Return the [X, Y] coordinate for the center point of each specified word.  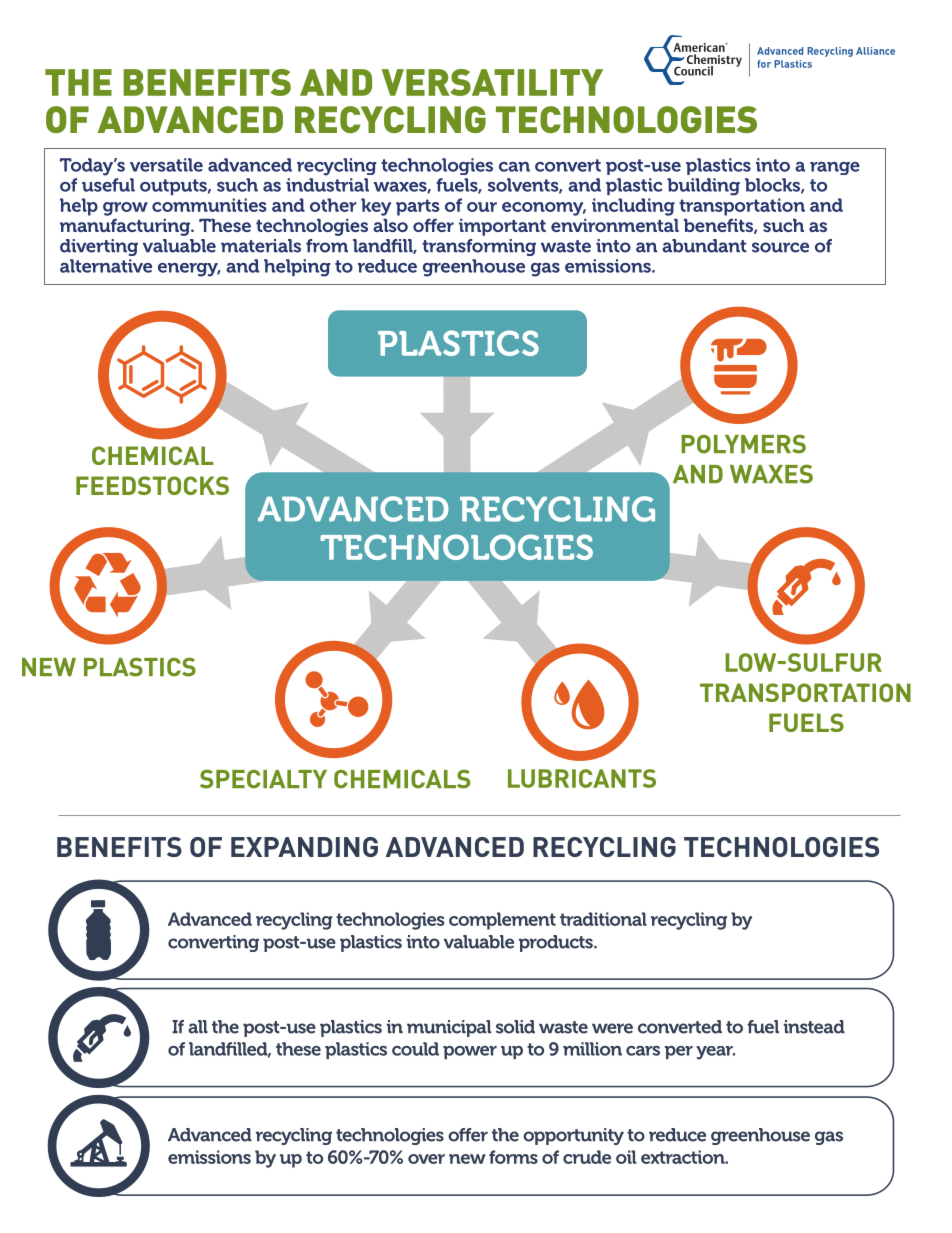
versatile [166, 165]
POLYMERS [743, 444]
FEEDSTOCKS [152, 485]
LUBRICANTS [582, 778]
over [426, 1159]
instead [814, 1027]
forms [513, 1157]
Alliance [875, 51]
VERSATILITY [492, 82]
